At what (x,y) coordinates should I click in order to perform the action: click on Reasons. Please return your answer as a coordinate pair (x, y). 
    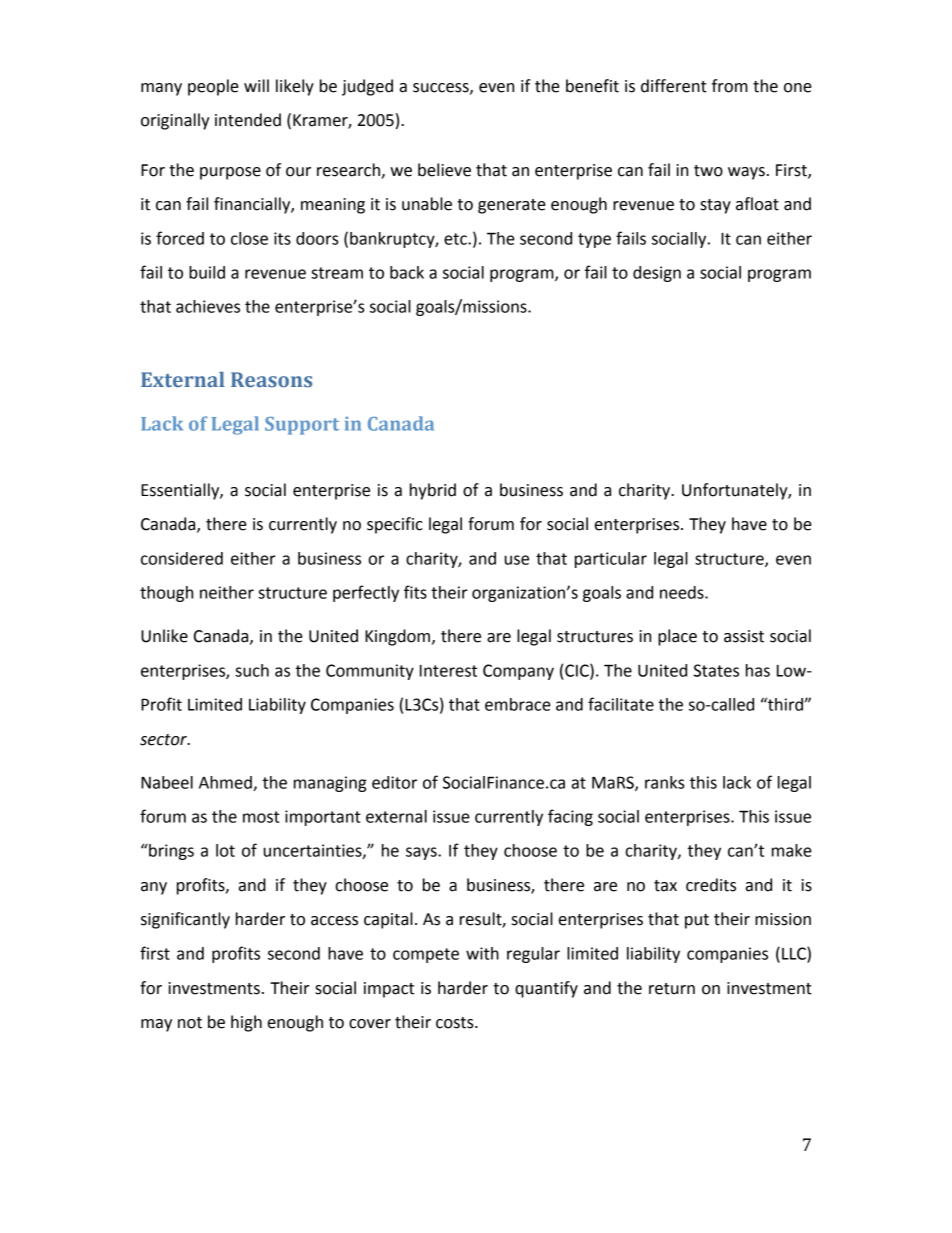
    Looking at the image, I should click on (271, 379).
